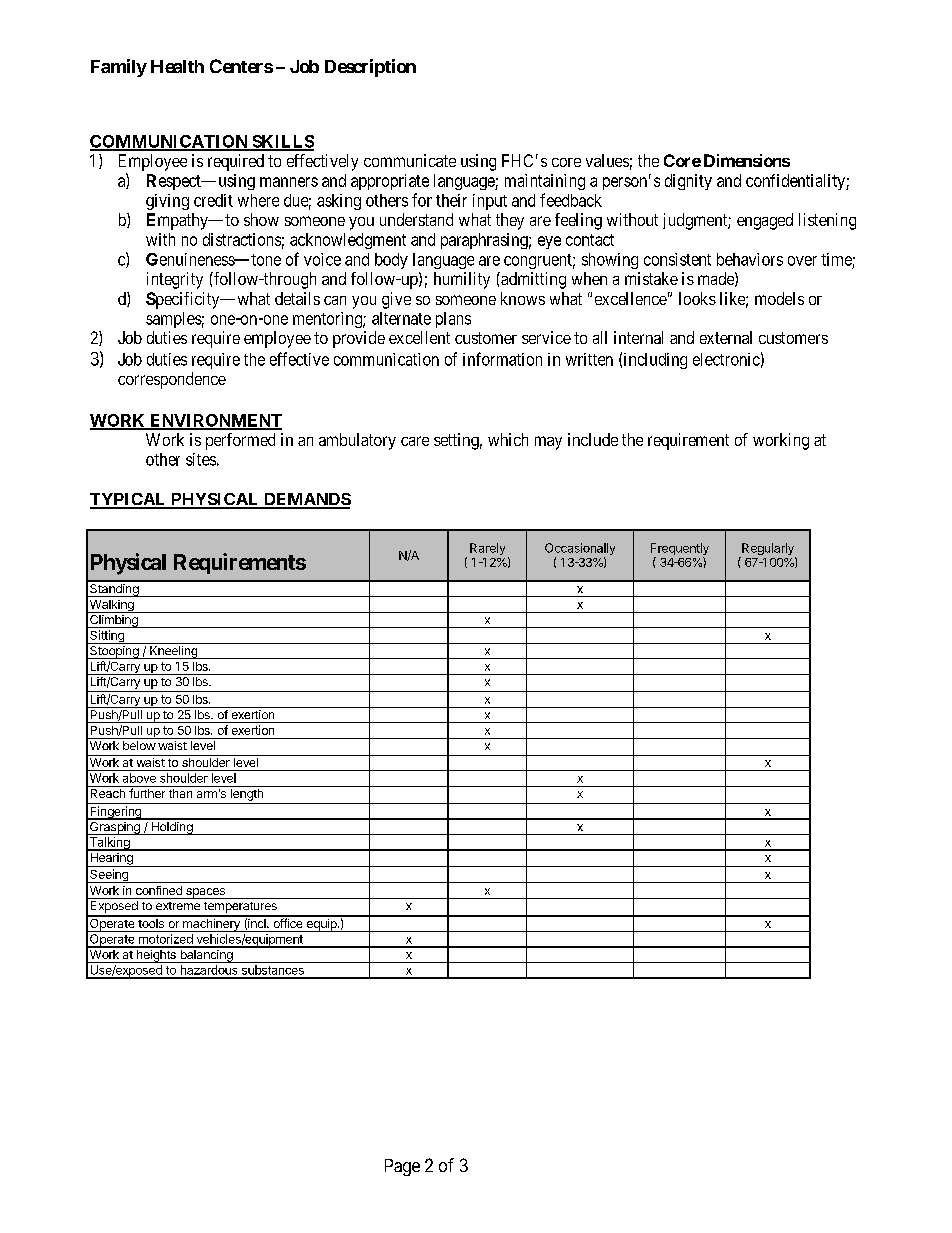 Image resolution: width=952 pixels, height=1233 pixels. What do you see at coordinates (402, 1167) in the screenshot?
I see `Page` at bounding box center [402, 1167].
